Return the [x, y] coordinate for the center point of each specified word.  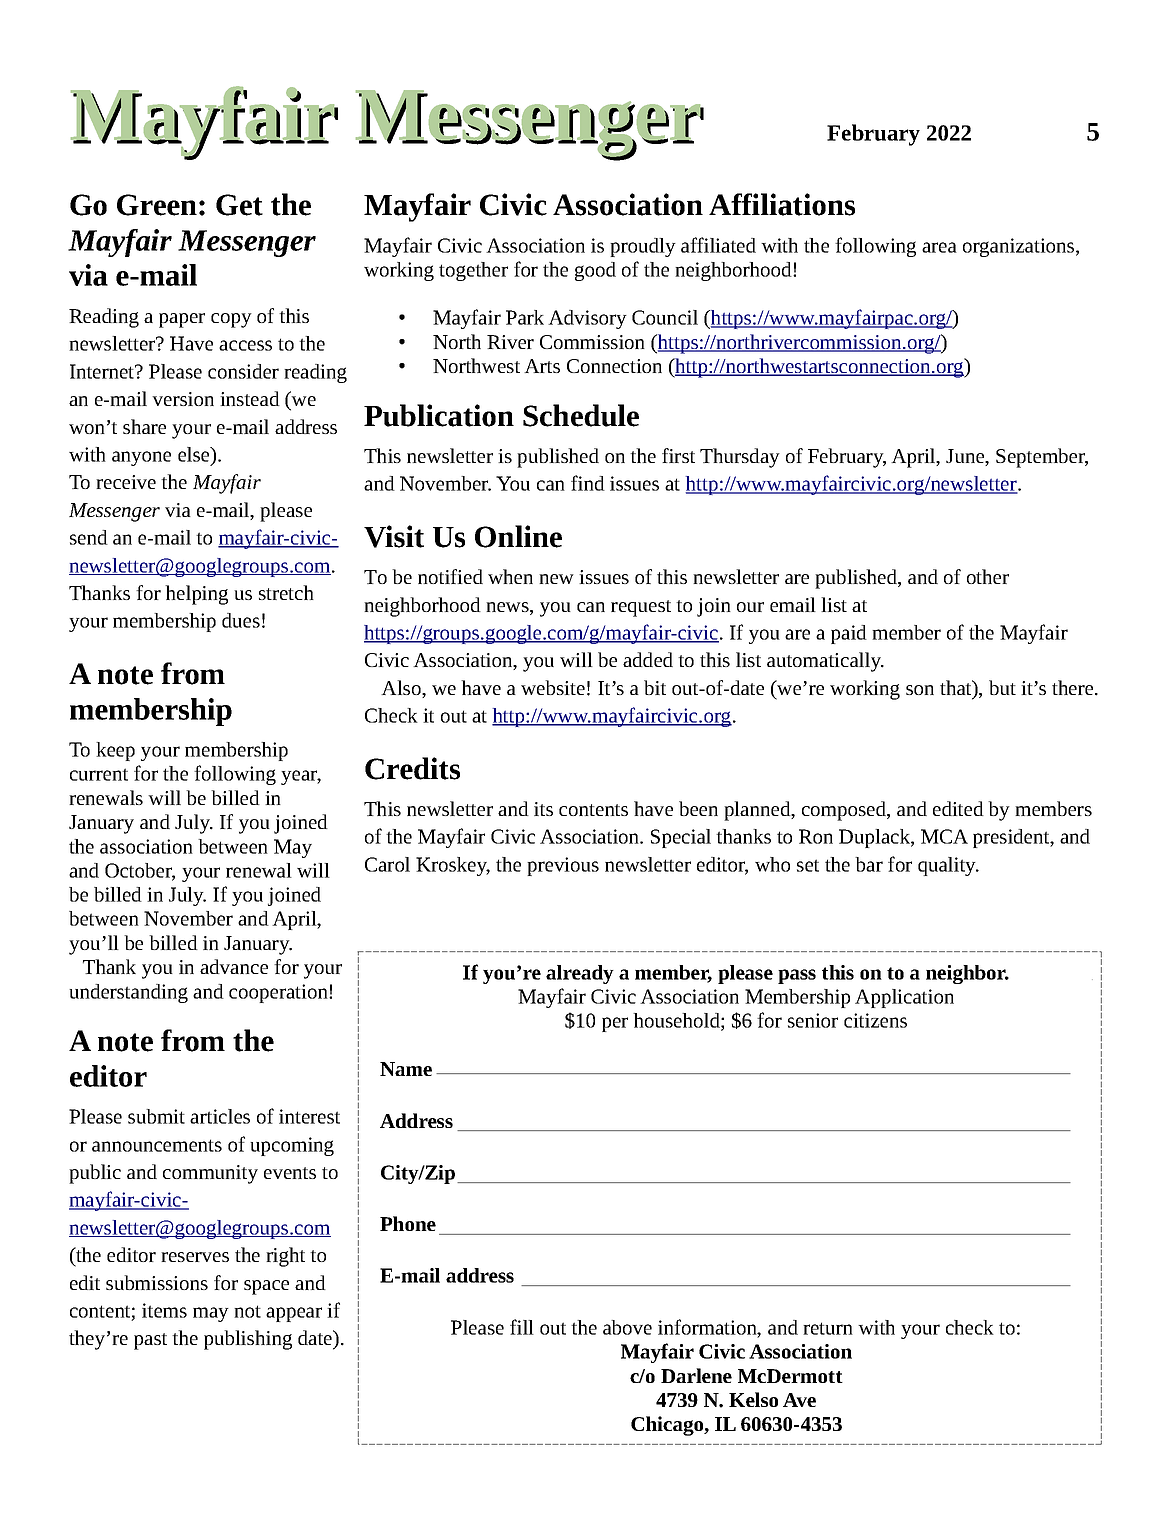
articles [220, 1116]
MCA [944, 836]
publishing [248, 1340]
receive [126, 482]
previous [563, 866]
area [939, 247]
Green [157, 205]
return [828, 1328]
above [627, 1327]
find [588, 483]
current [99, 774]
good [595, 271]
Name [406, 1069]
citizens [875, 1020]
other [988, 576]
